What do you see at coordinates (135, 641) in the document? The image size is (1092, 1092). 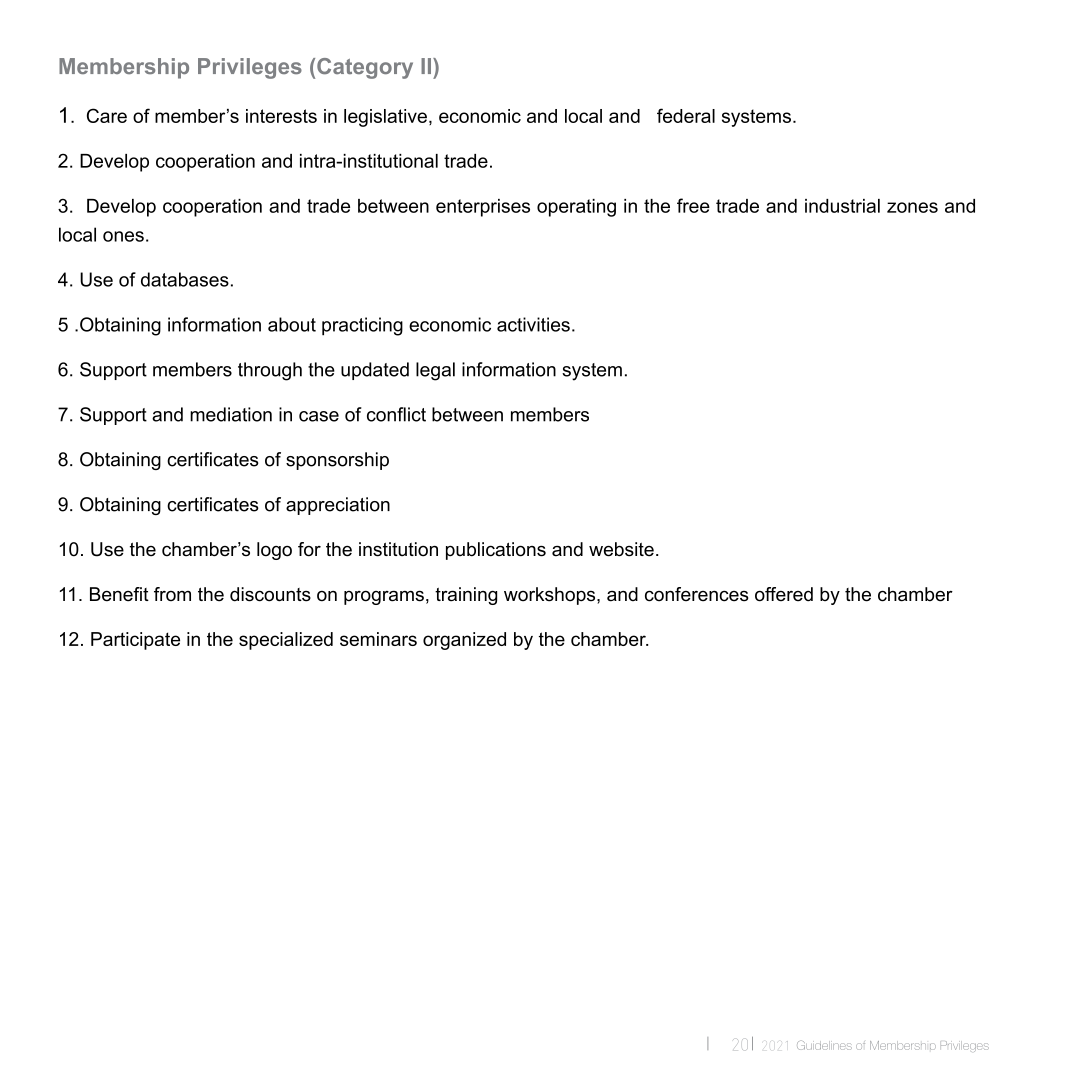 I see `Participate` at bounding box center [135, 641].
